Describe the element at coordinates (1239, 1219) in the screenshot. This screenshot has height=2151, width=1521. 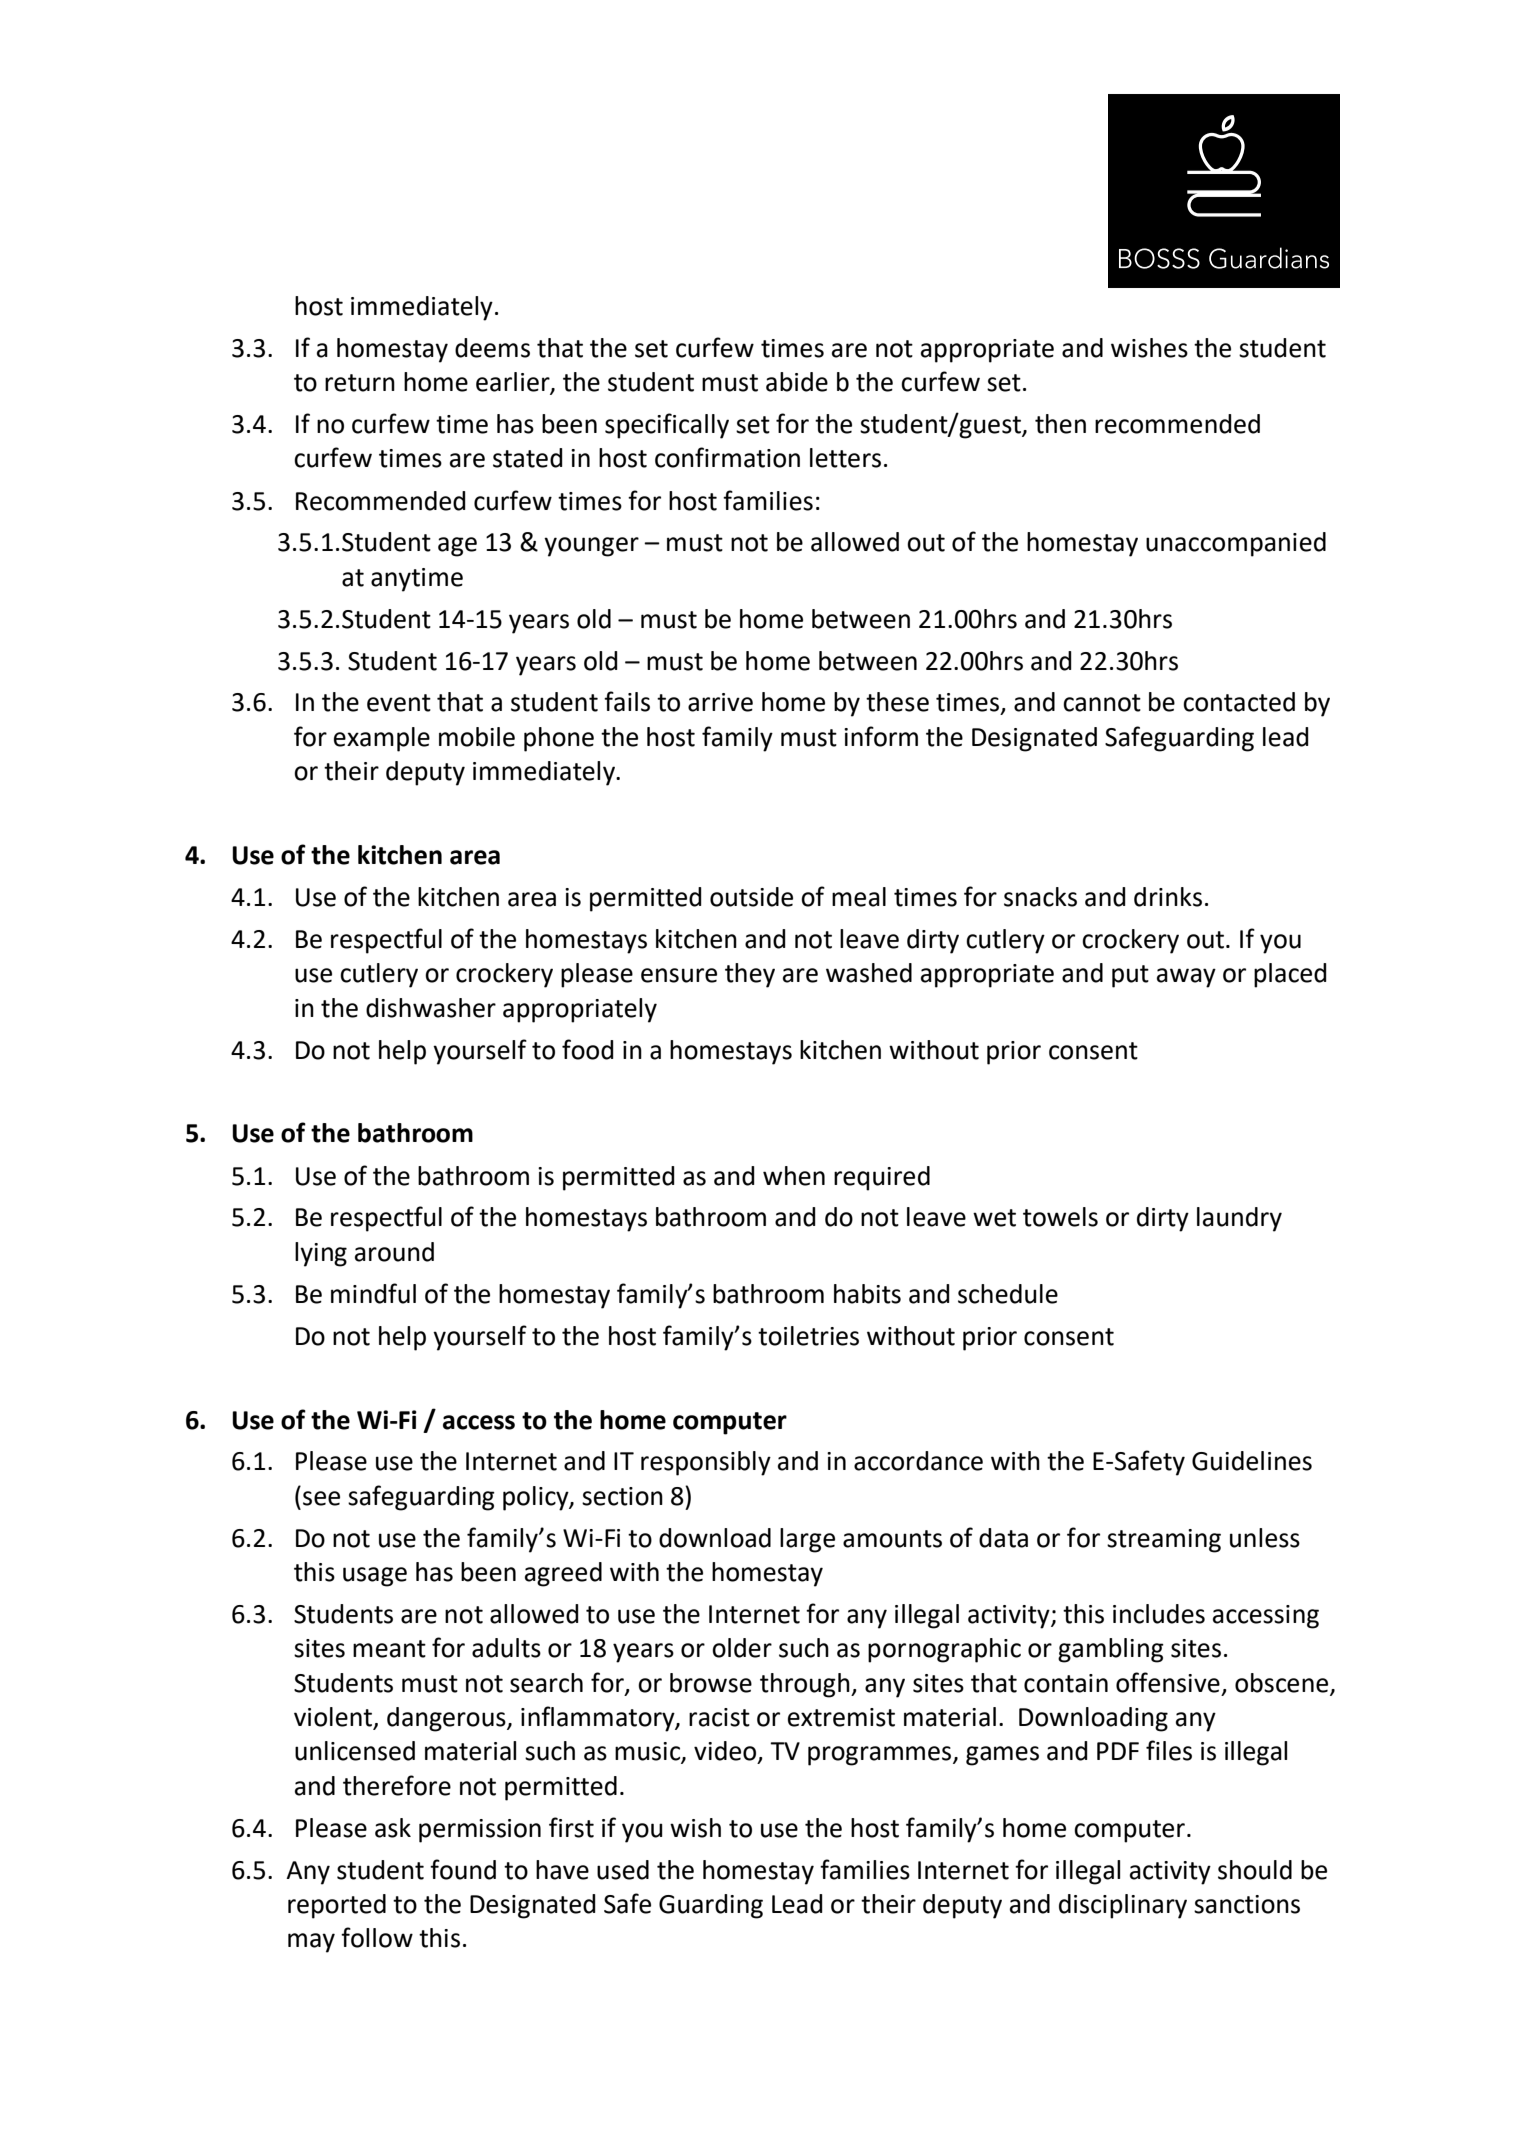
I see `laundry` at that location.
